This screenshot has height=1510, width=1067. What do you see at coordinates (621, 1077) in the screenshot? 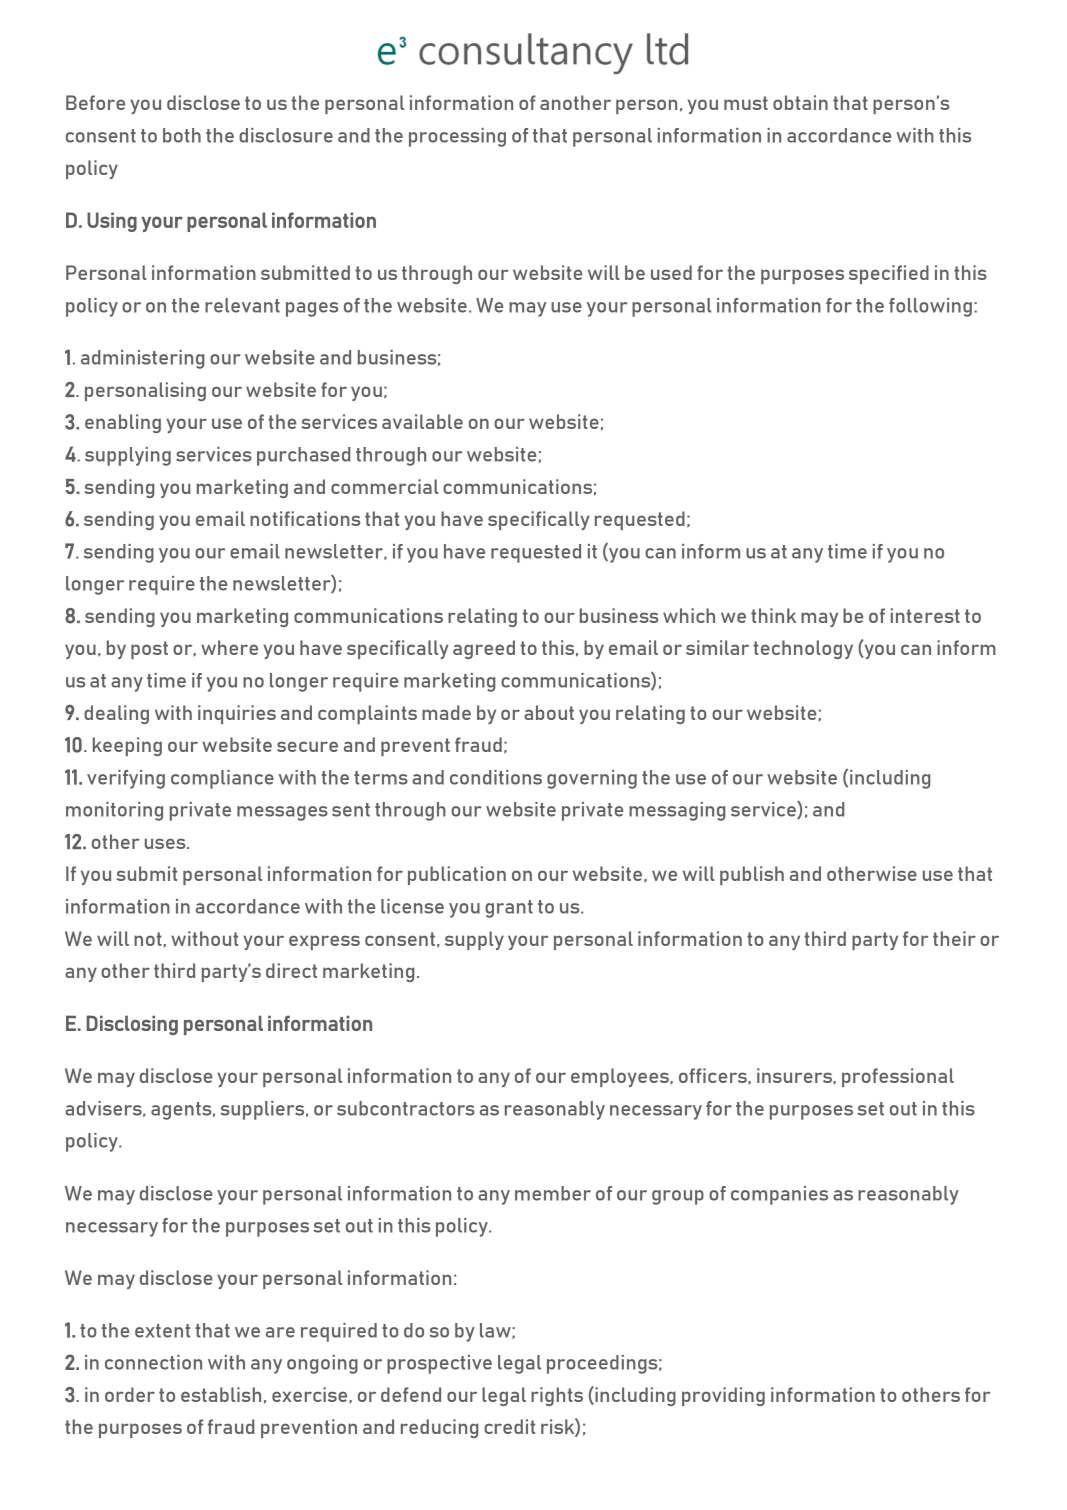
I see `employees` at bounding box center [621, 1077].
